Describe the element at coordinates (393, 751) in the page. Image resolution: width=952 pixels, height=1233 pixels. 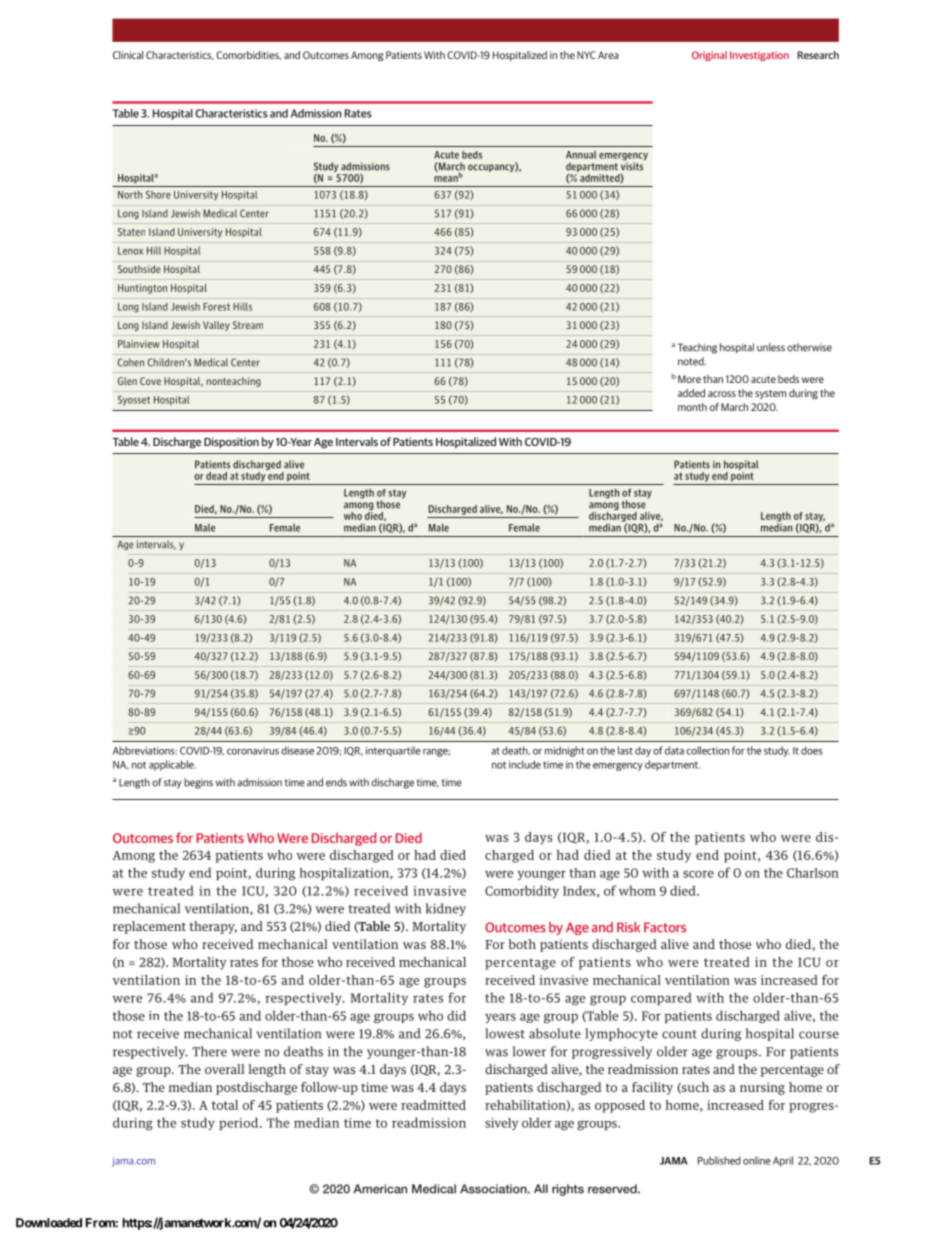
I see `interquartile` at that location.
